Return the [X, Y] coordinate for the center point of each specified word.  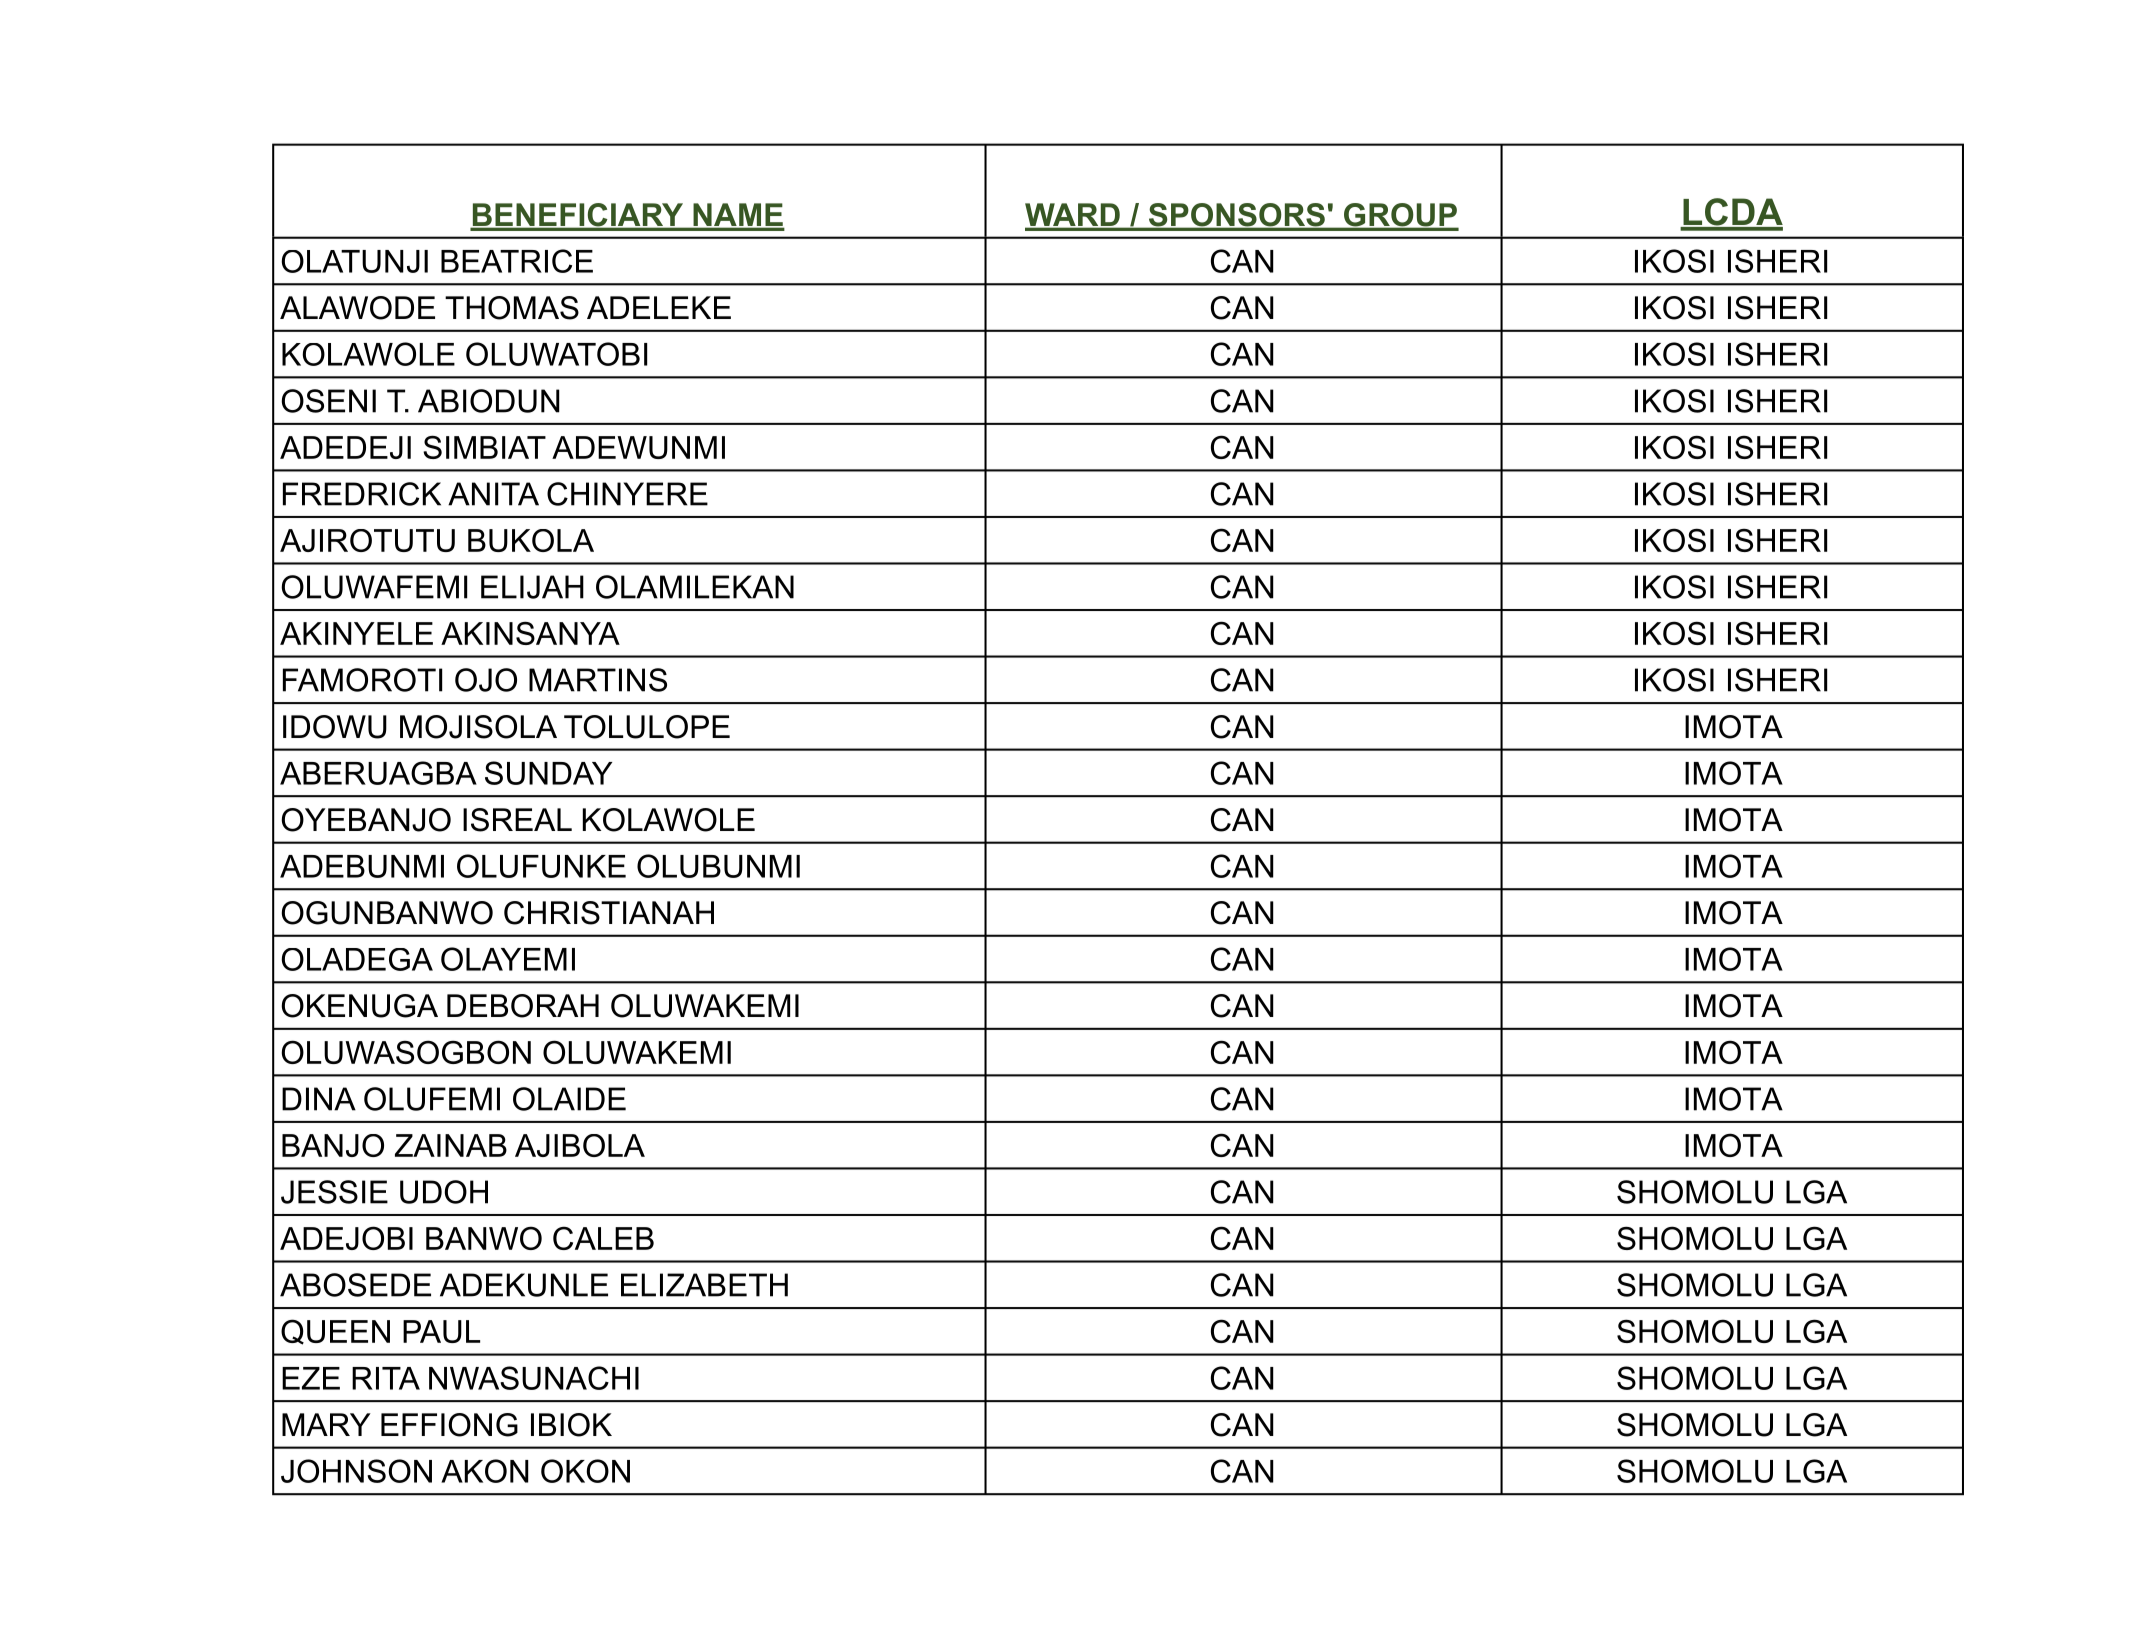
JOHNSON [356, 1471]
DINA [319, 1099]
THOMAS [512, 308]
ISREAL [517, 820]
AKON [485, 1471]
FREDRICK [362, 494]
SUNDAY [548, 773]
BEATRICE [517, 261]
